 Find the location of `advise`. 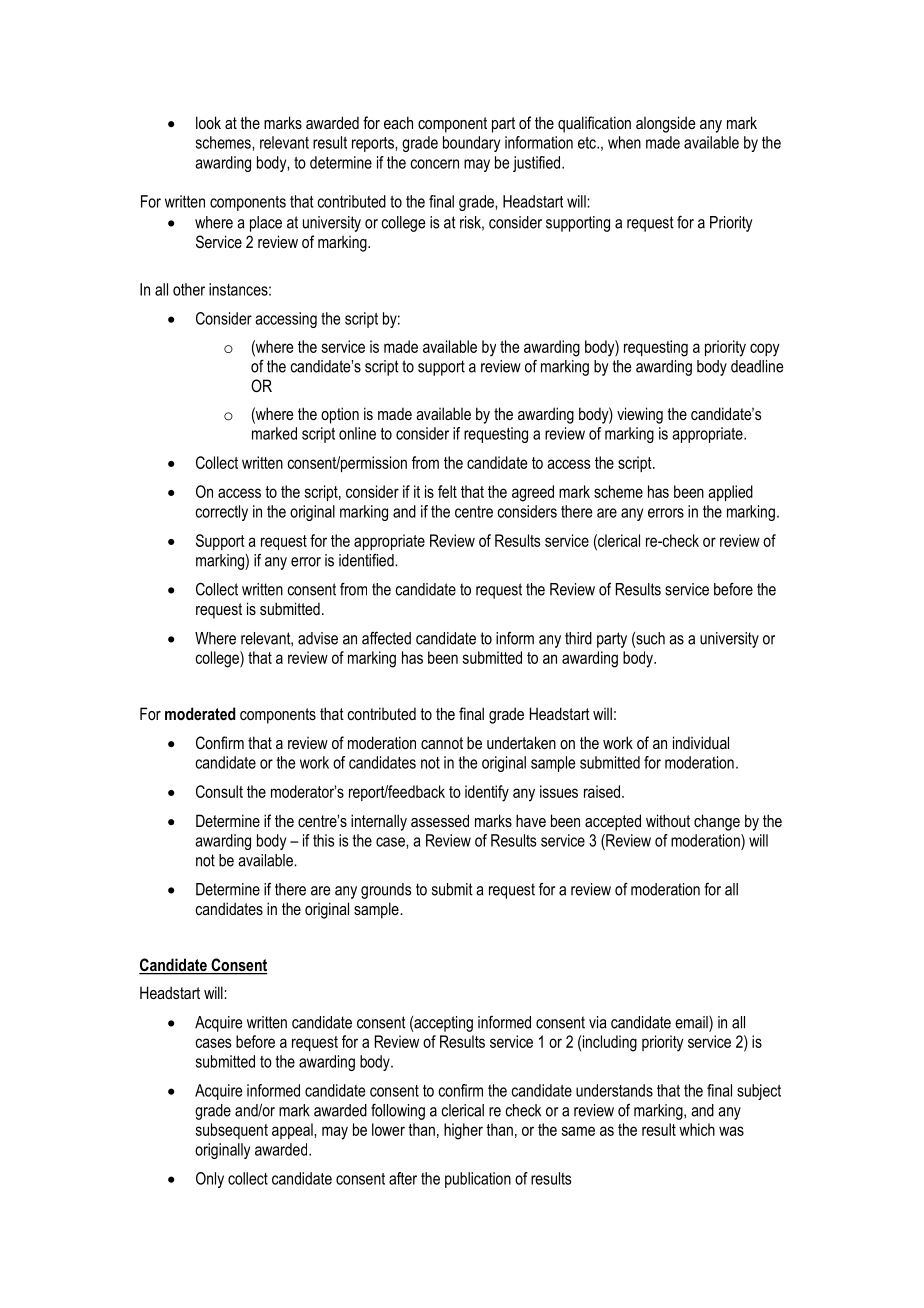

advise is located at coordinates (318, 638).
